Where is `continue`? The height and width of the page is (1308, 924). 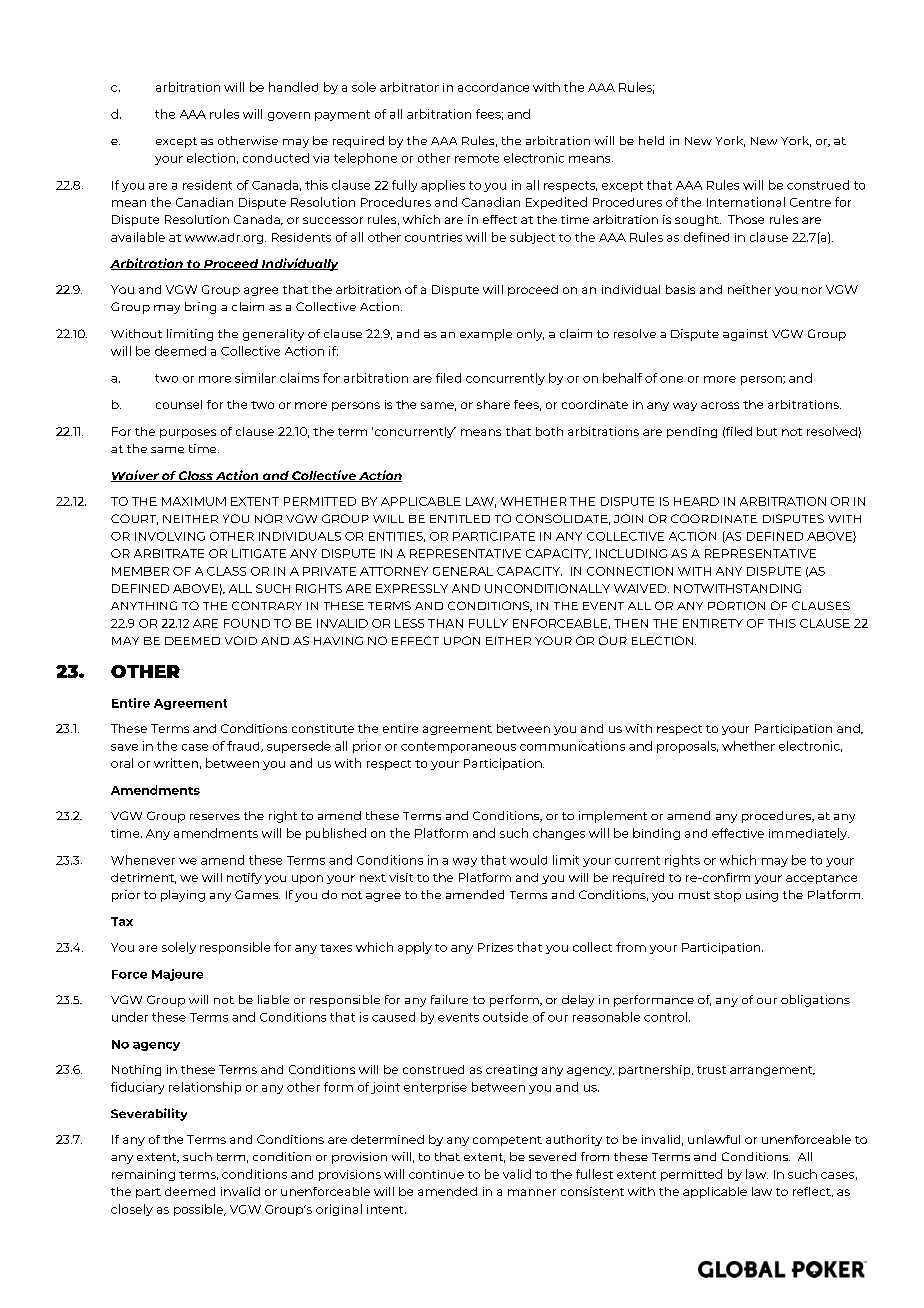 continue is located at coordinates (436, 1174).
